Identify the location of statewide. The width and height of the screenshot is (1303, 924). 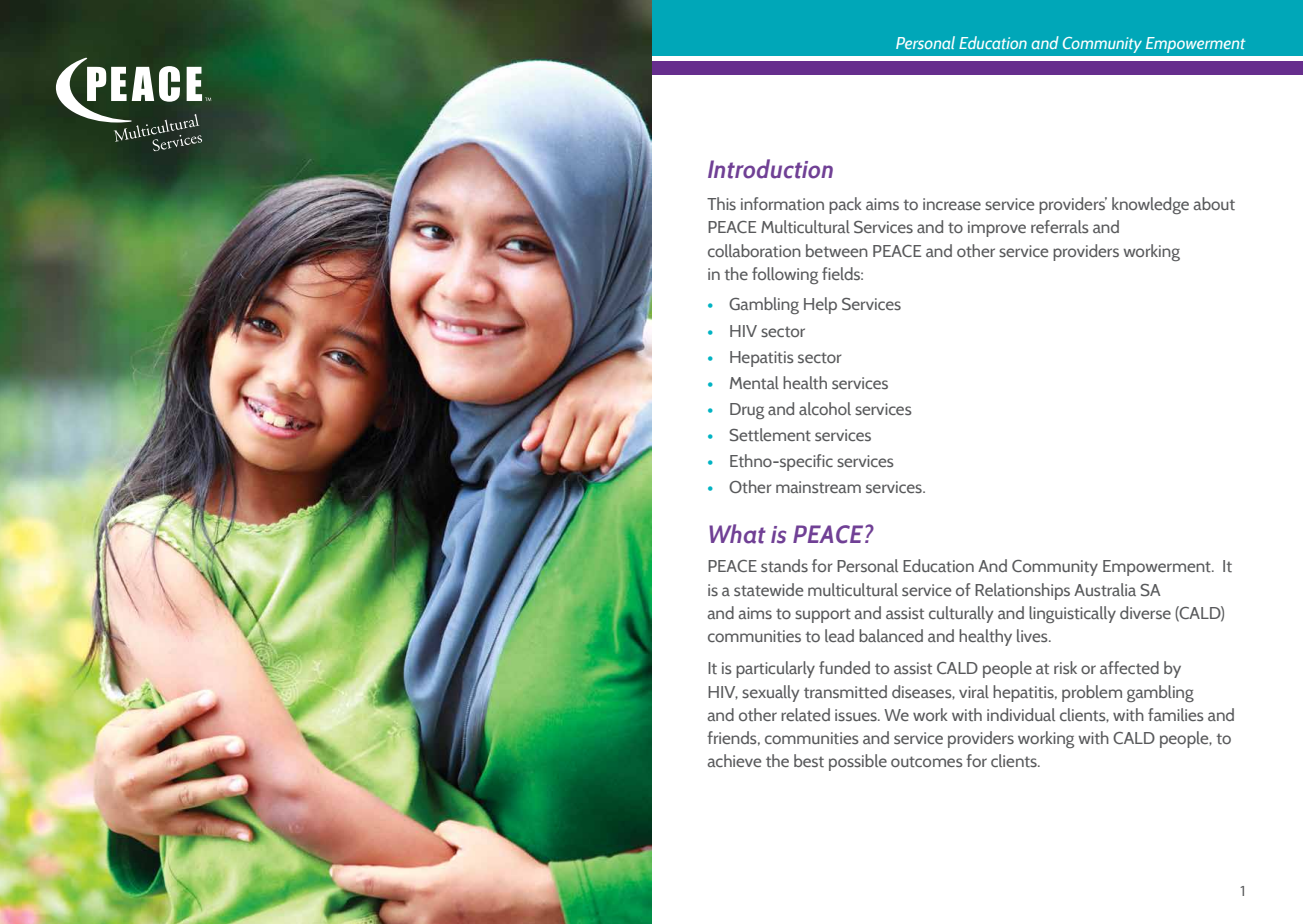
(768, 590).
